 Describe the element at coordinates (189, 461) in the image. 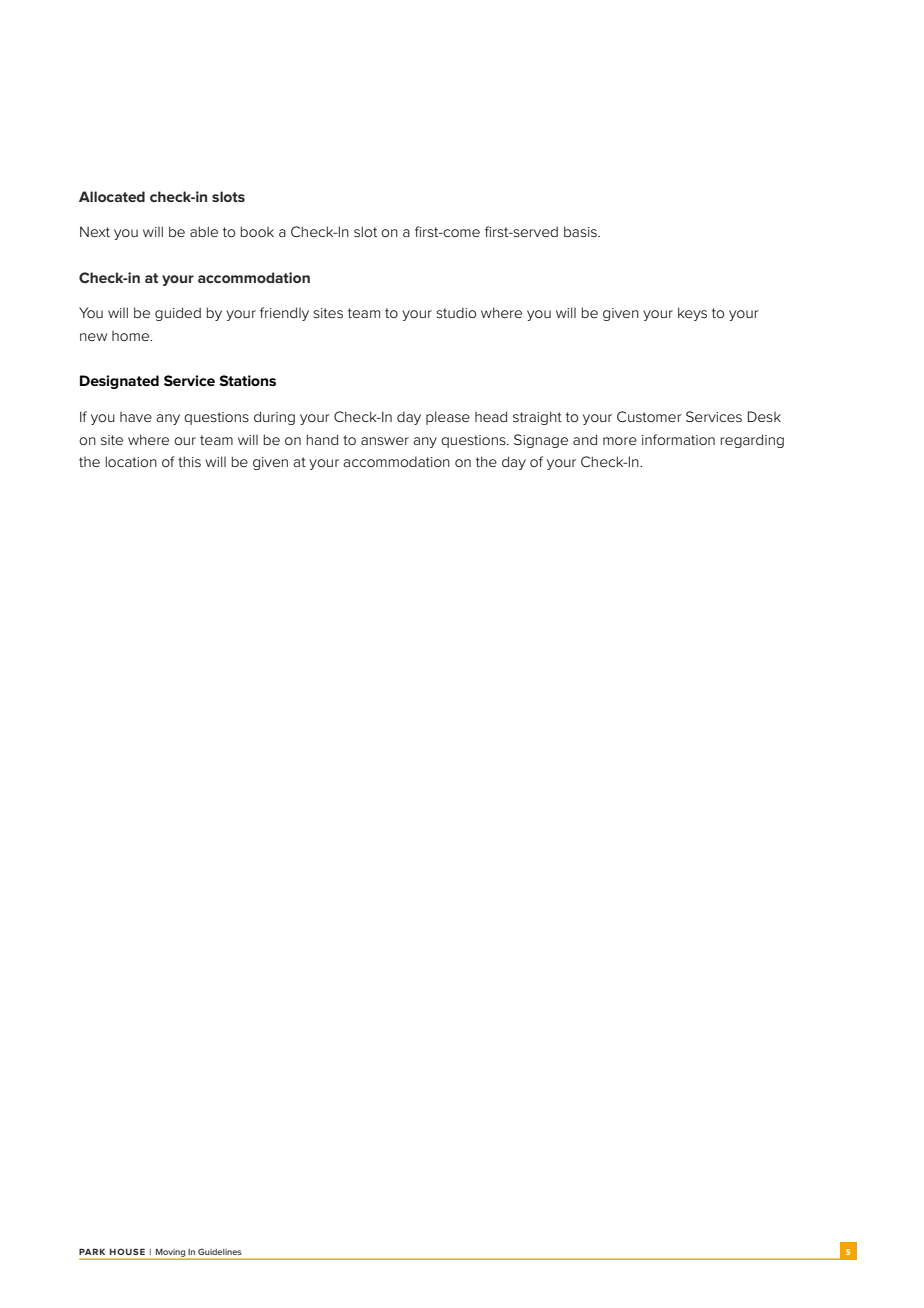

I see `this` at that location.
